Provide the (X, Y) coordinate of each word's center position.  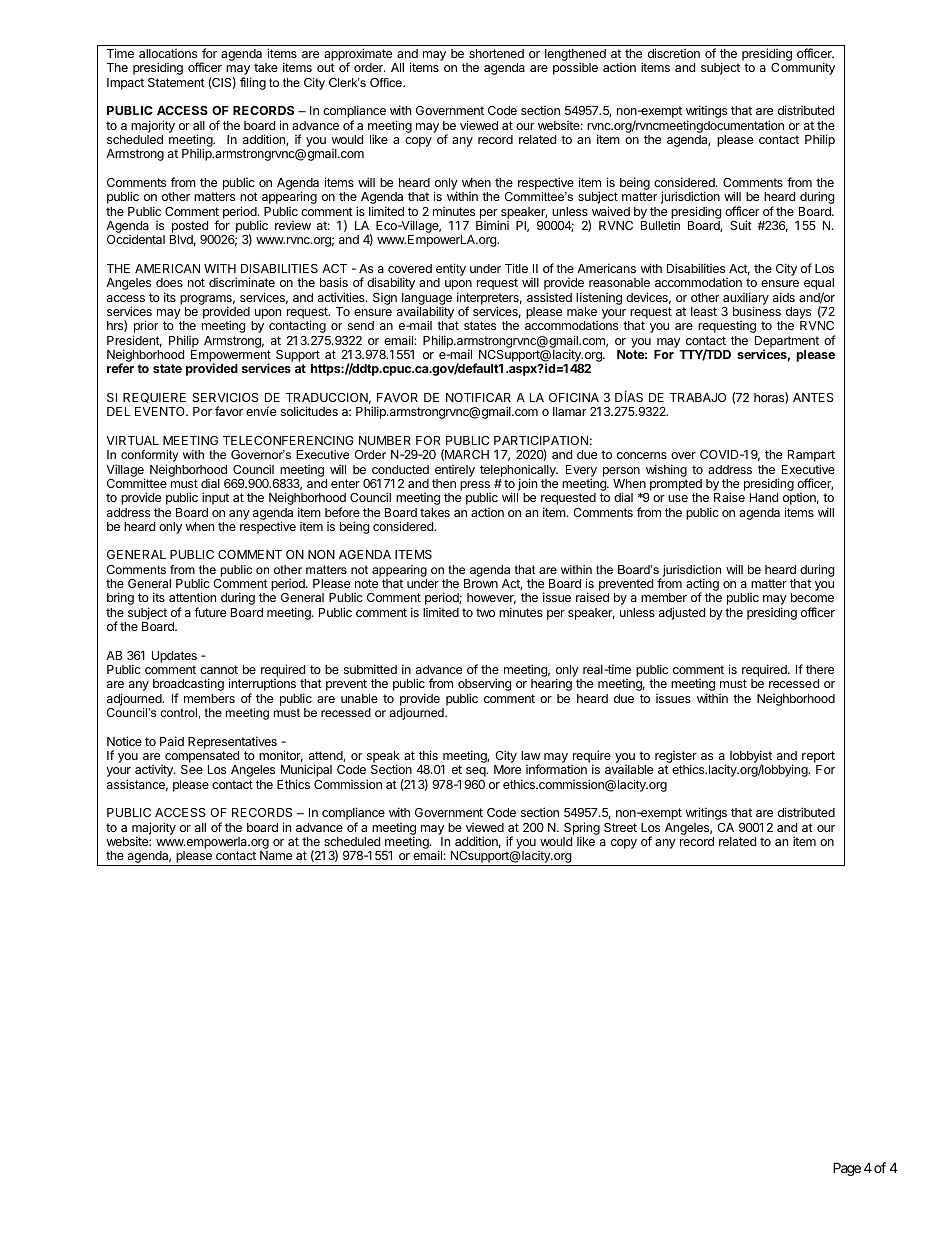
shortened (496, 53)
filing (253, 83)
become (812, 597)
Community (803, 68)
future (210, 612)
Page (847, 1169)
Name (276, 855)
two (485, 612)
